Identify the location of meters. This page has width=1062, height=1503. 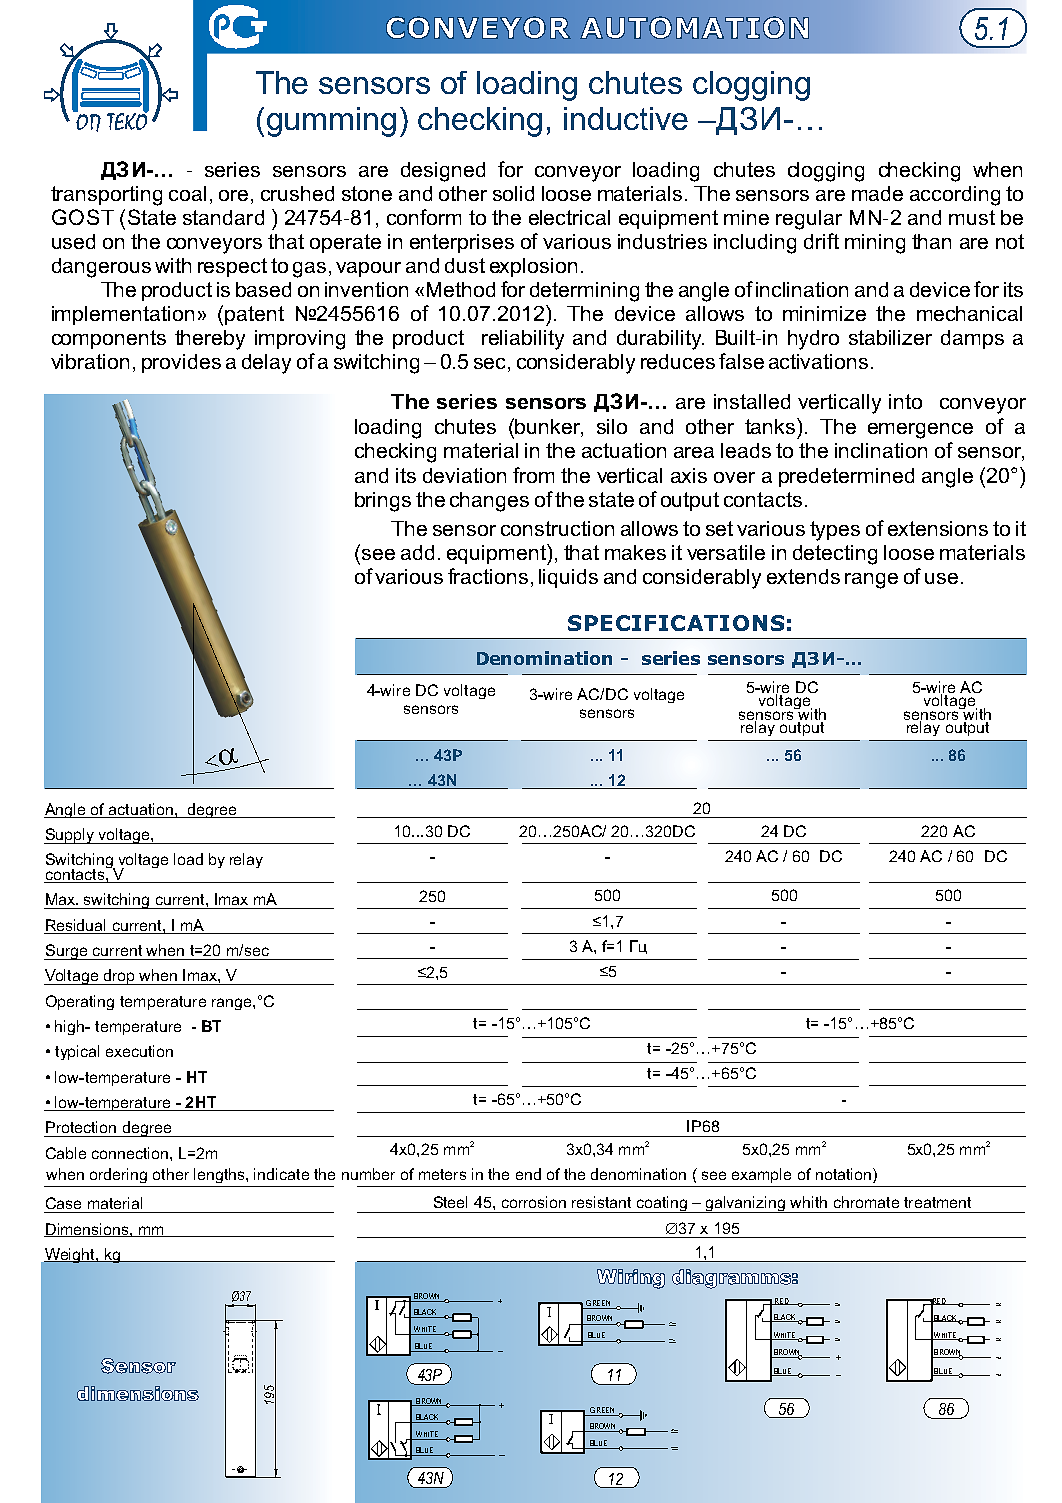
(442, 1174).
